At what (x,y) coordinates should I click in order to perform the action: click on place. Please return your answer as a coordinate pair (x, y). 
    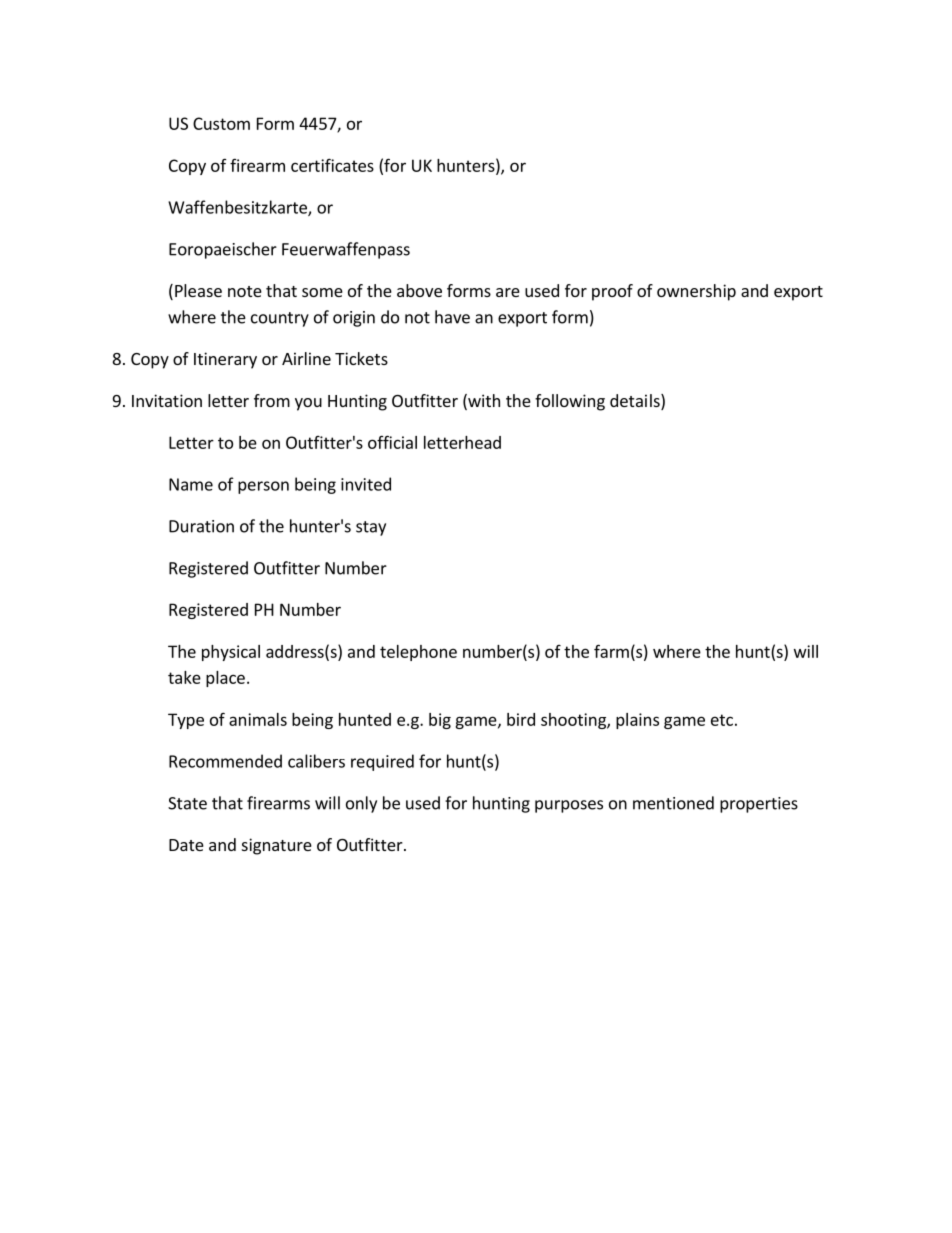
    Looking at the image, I should click on (225, 679).
